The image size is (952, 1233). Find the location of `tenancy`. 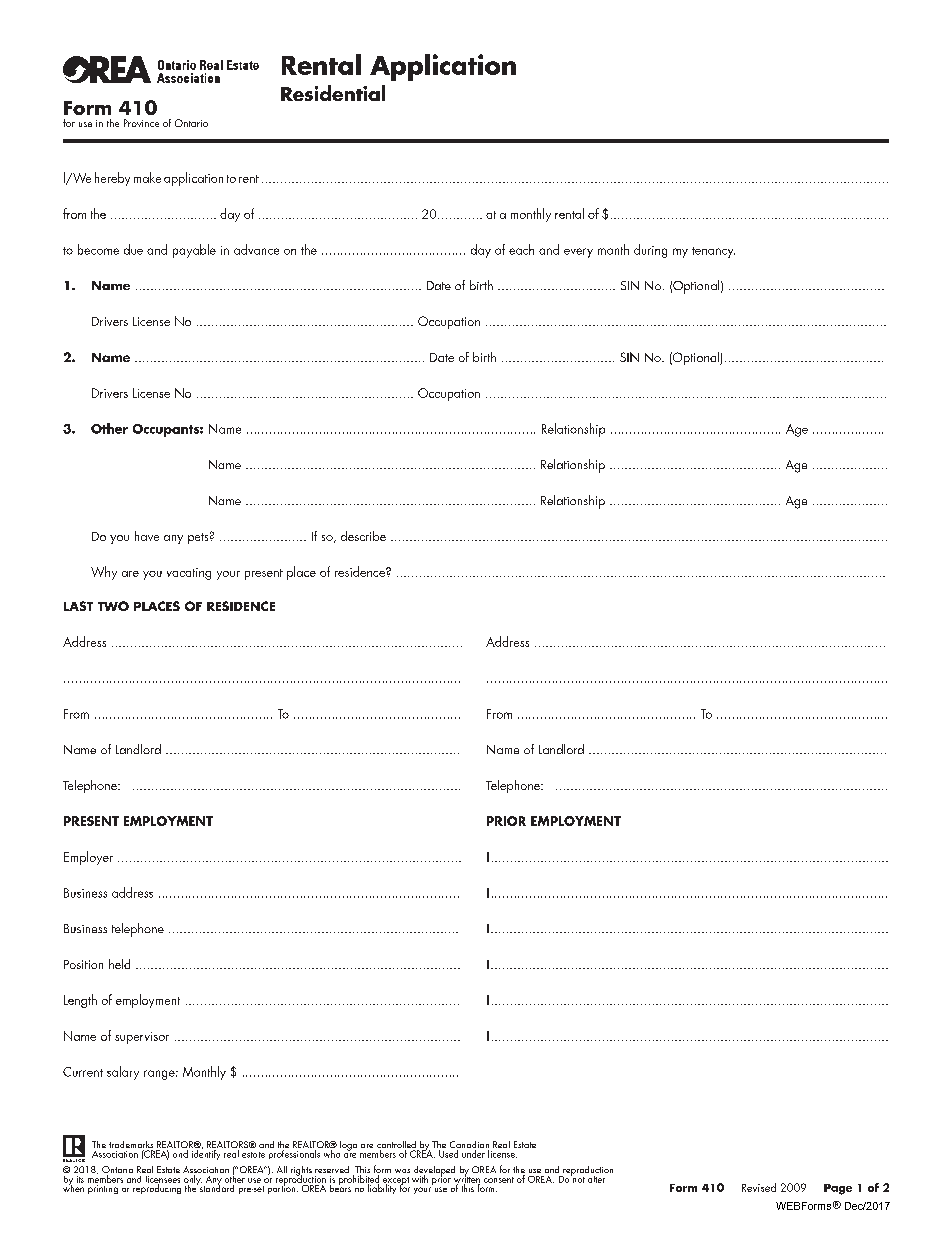

tenancy is located at coordinates (713, 252).
